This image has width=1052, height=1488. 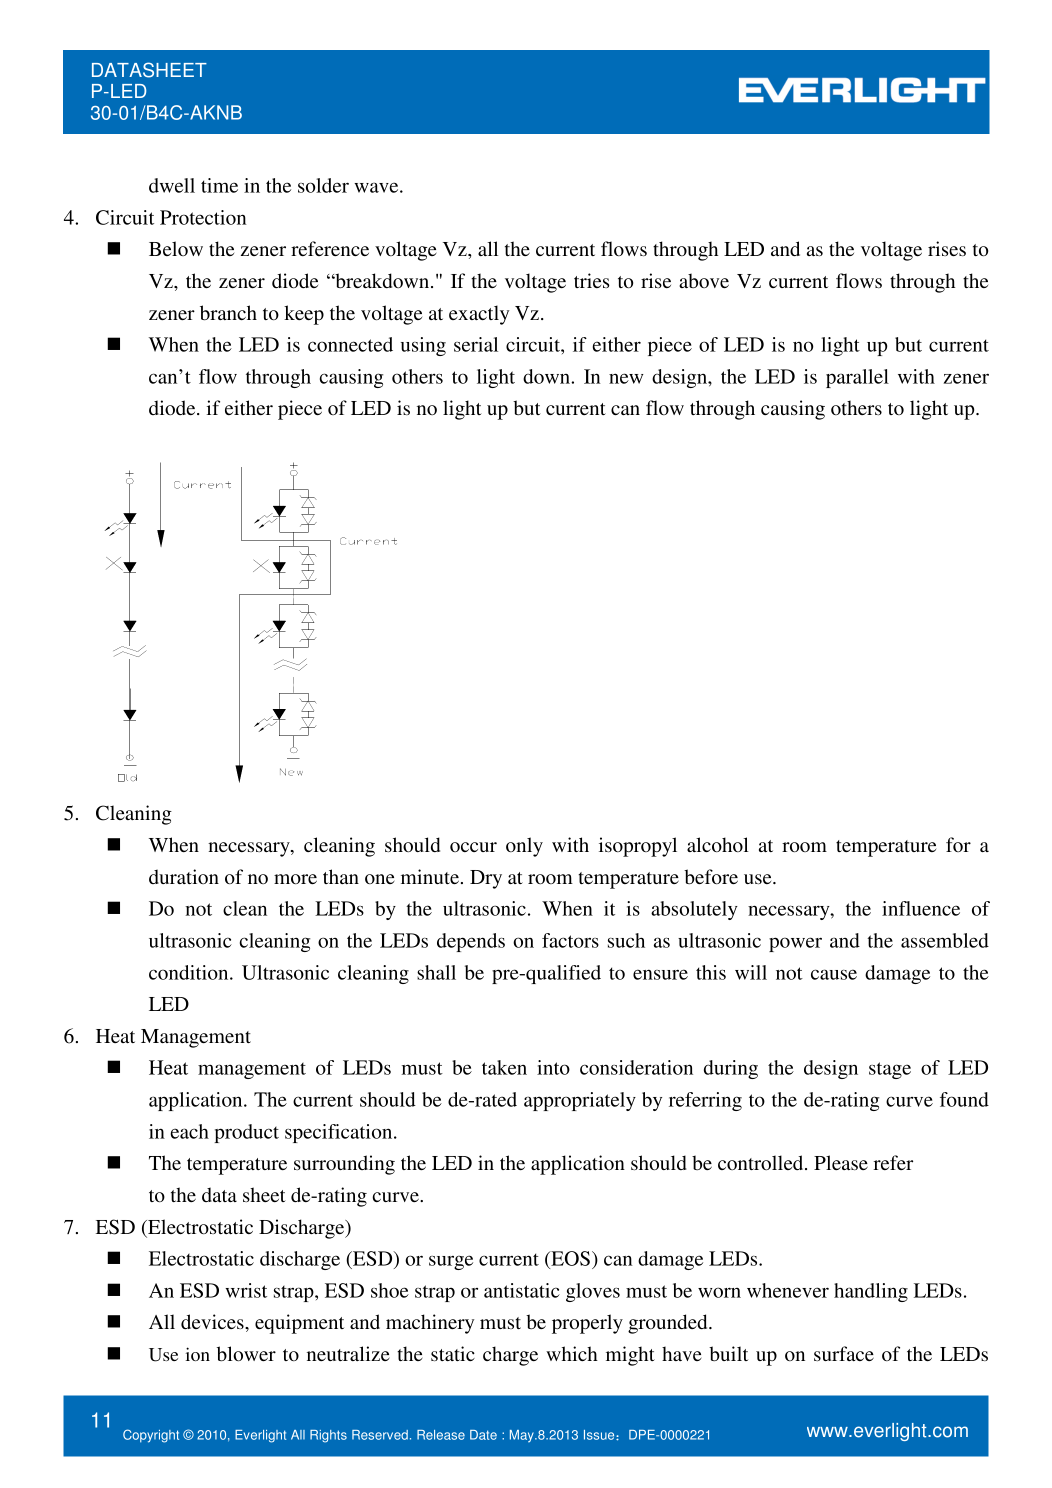 What do you see at coordinates (246, 1133) in the image?
I see `product` at bounding box center [246, 1133].
